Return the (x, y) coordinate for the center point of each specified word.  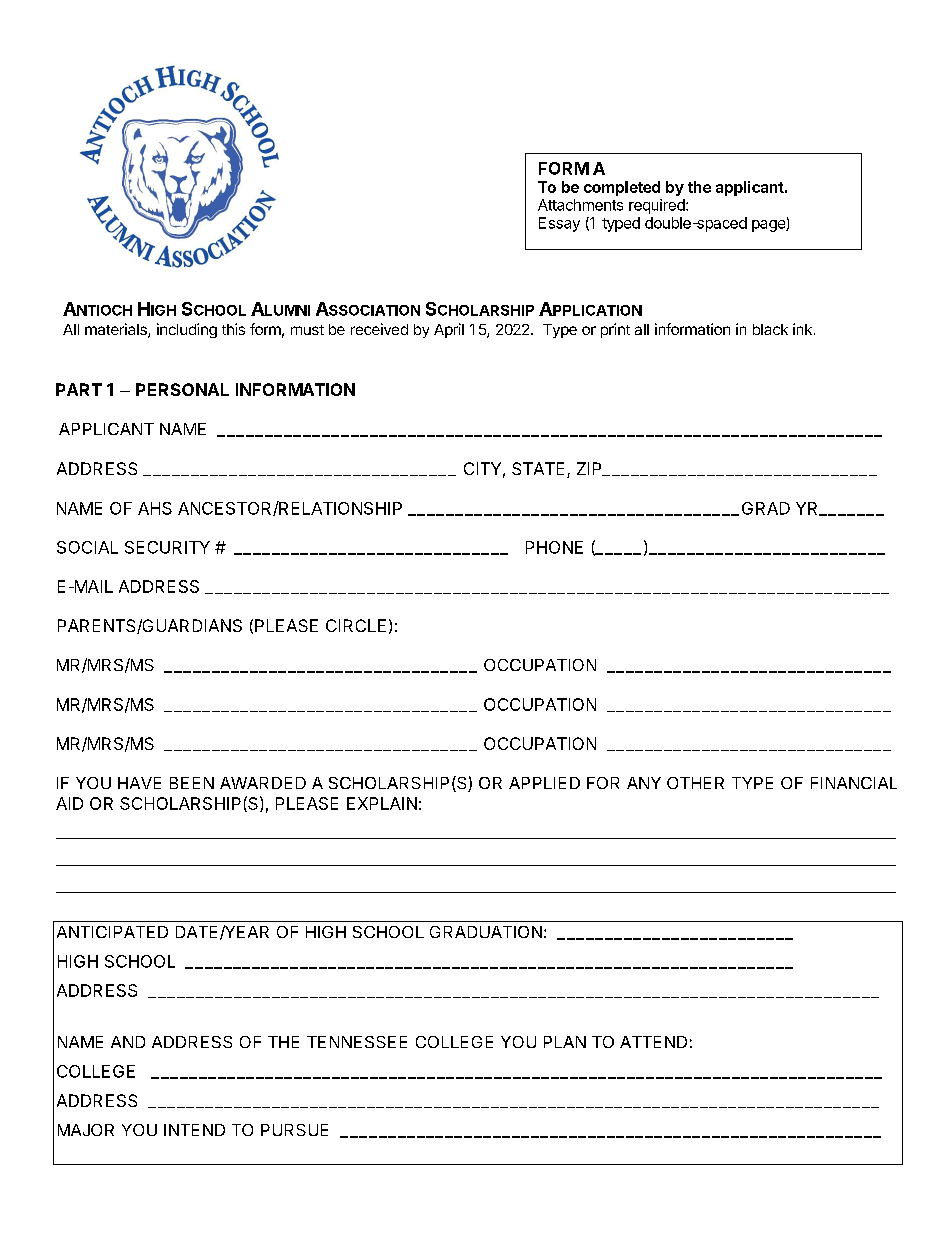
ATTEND (653, 1042)
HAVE (139, 783)
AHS (155, 508)
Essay (559, 224)
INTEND (194, 1130)
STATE (538, 468)
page (769, 226)
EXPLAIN (382, 803)
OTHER (695, 783)
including (187, 330)
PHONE (554, 547)
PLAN (565, 1042)
